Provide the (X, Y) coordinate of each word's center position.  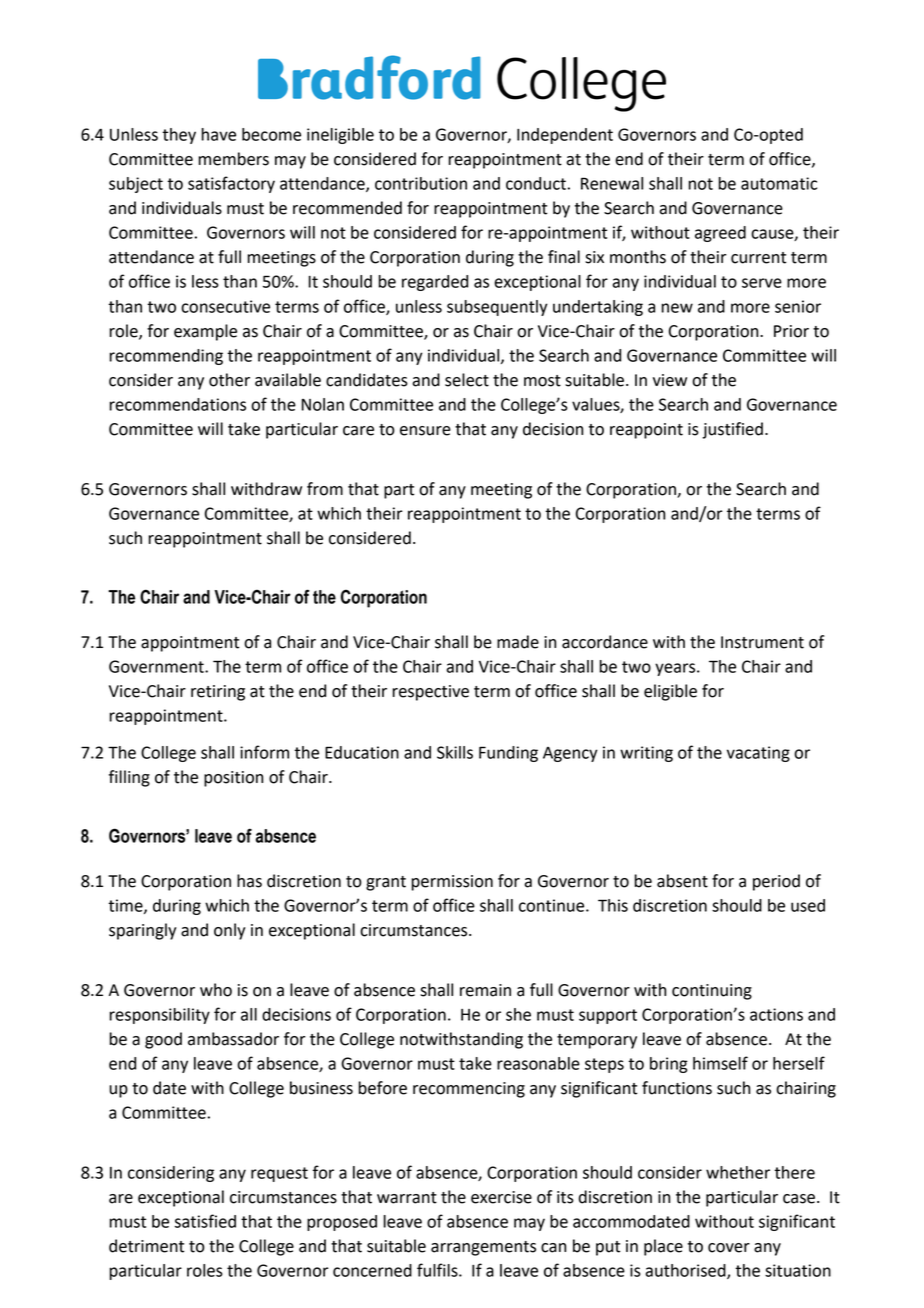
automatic (779, 183)
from (325, 489)
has (249, 881)
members (233, 159)
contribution (421, 183)
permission (452, 883)
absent (682, 881)
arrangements (483, 1248)
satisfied (205, 1221)
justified (732, 430)
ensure (425, 431)
